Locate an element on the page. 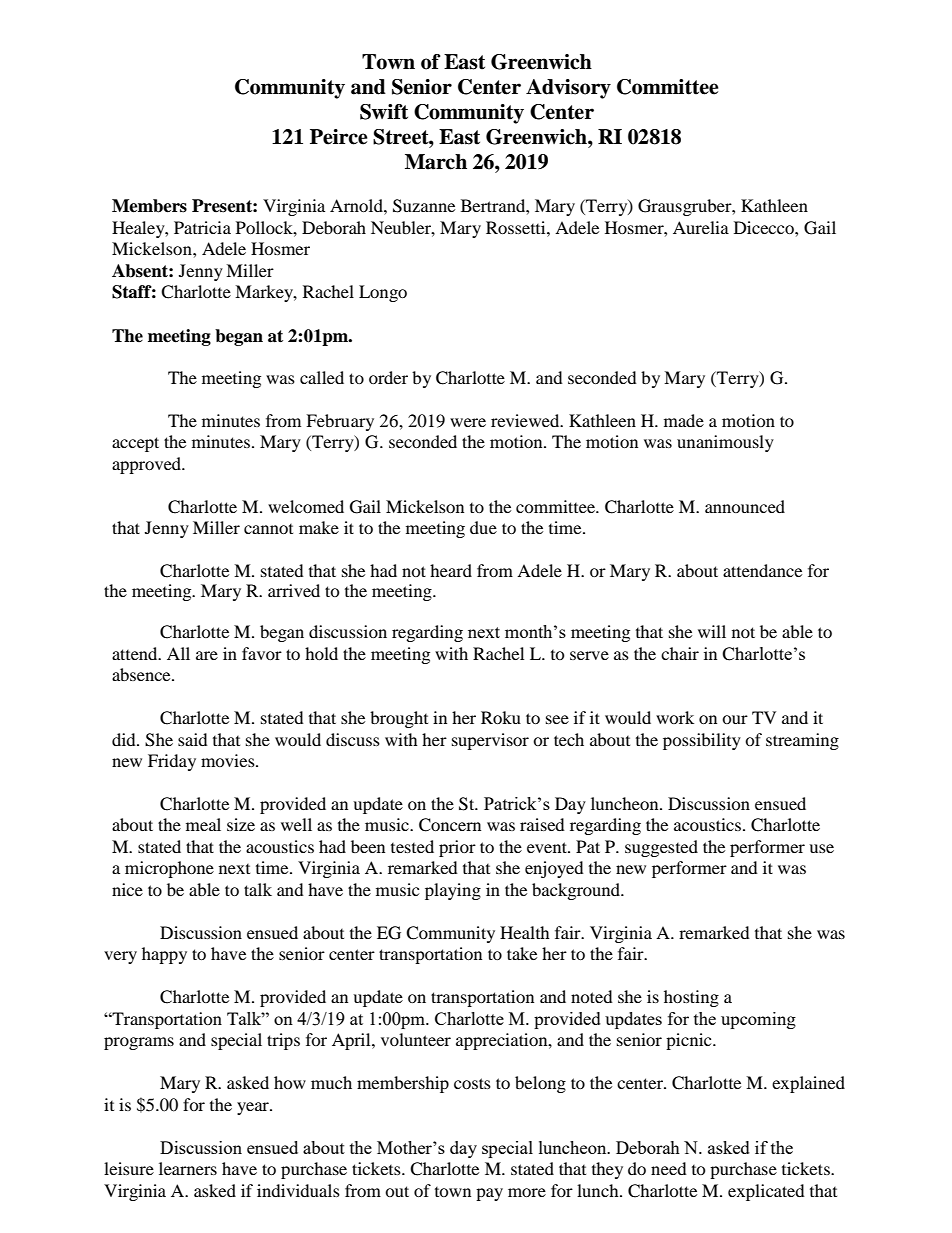 This document has height=1233, width=952. hosting is located at coordinates (691, 998).
